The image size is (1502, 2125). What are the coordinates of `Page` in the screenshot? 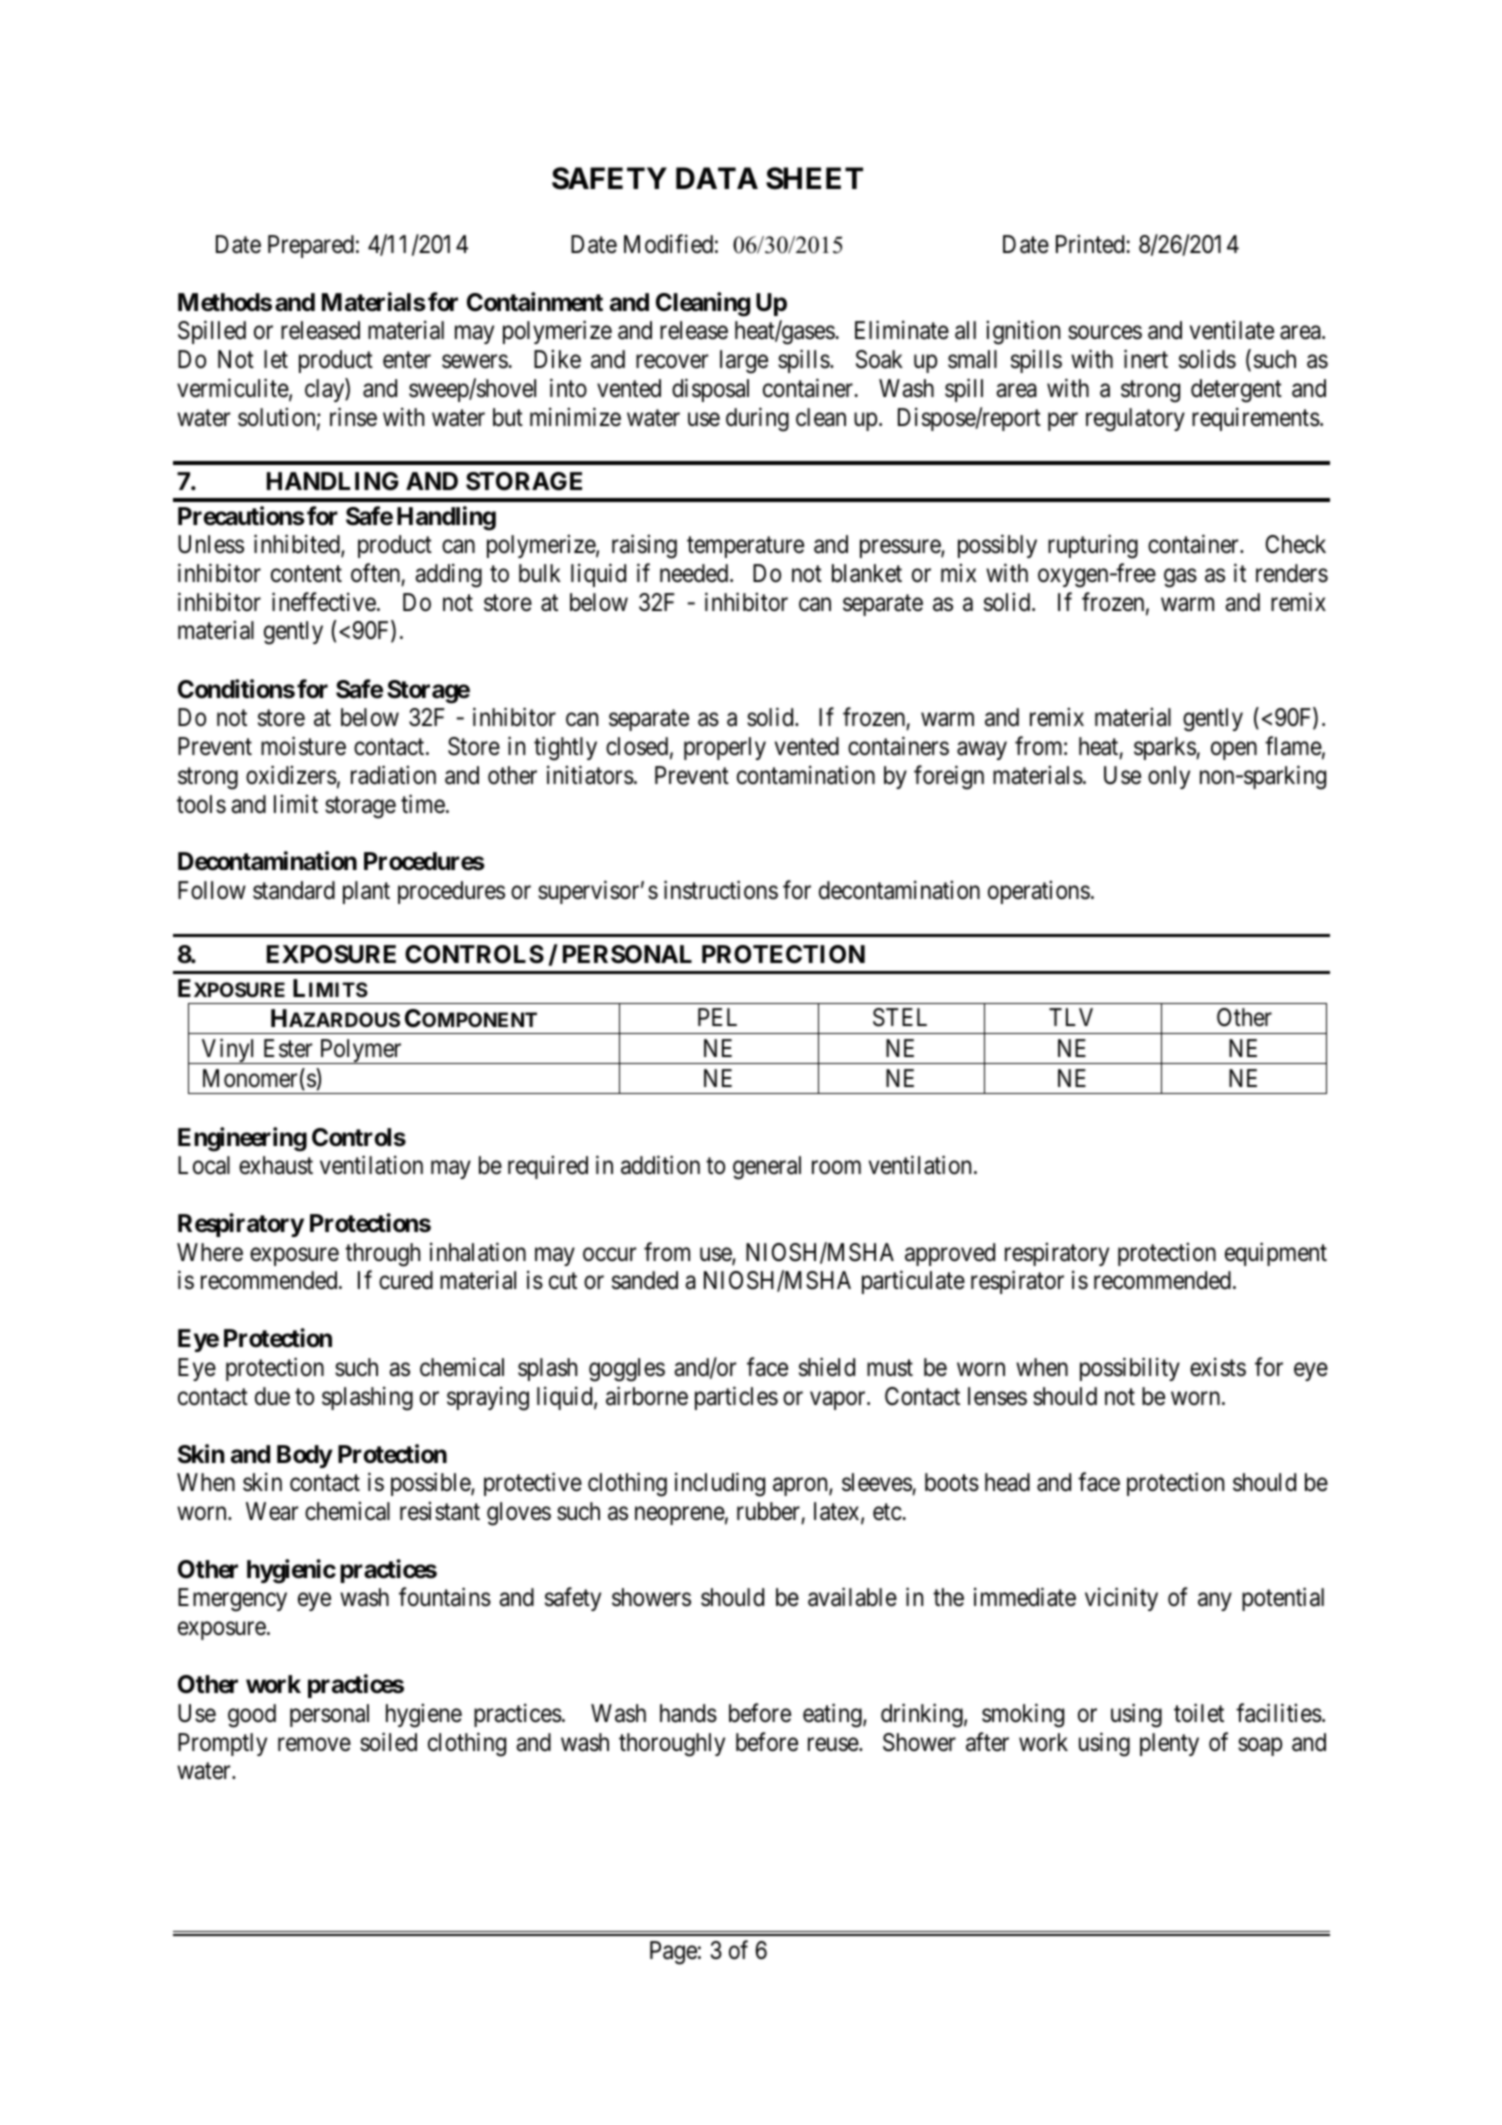 It's located at (673, 1953).
